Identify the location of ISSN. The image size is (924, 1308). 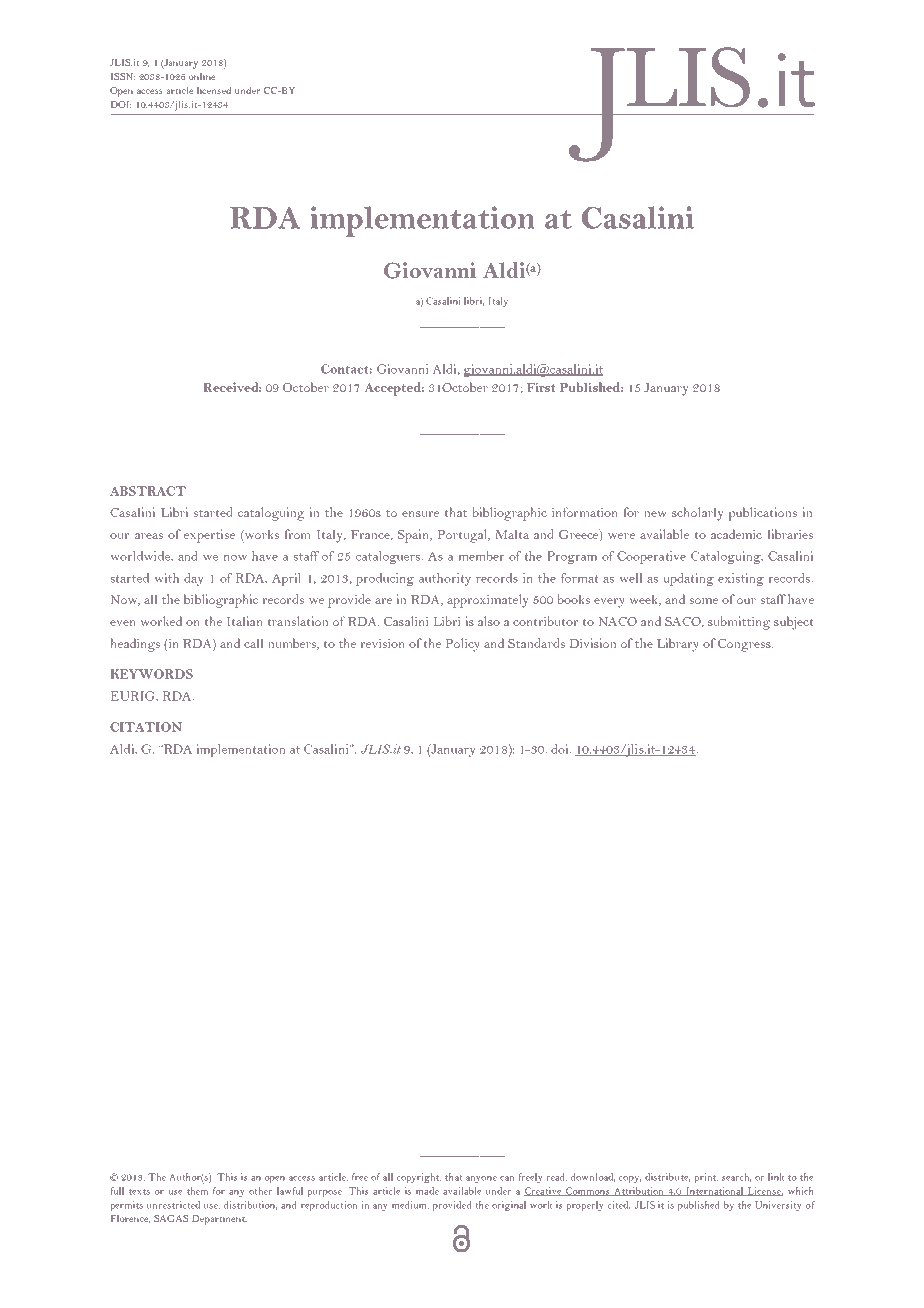
(123, 76).
